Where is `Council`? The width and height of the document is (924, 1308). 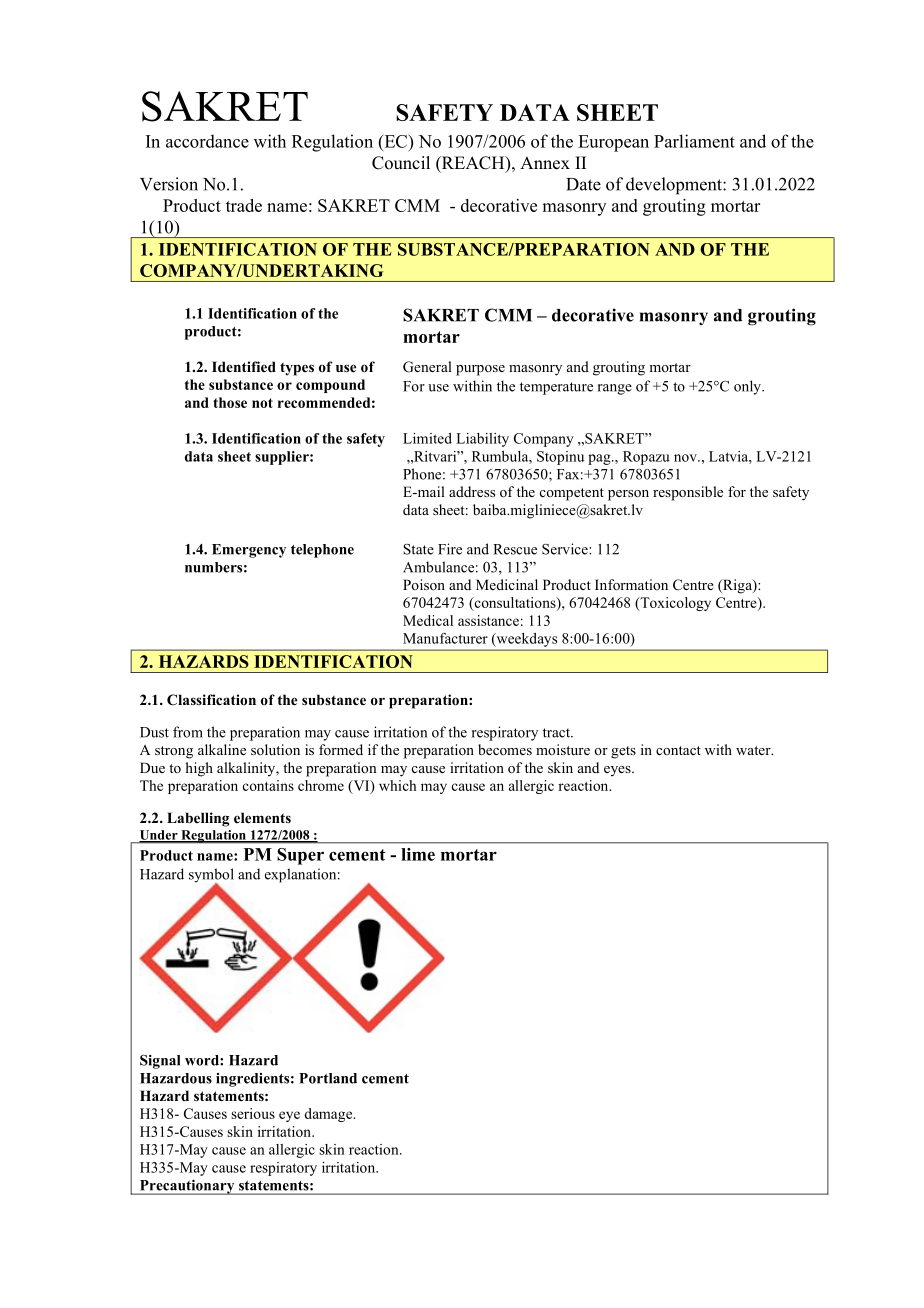
Council is located at coordinates (401, 163).
